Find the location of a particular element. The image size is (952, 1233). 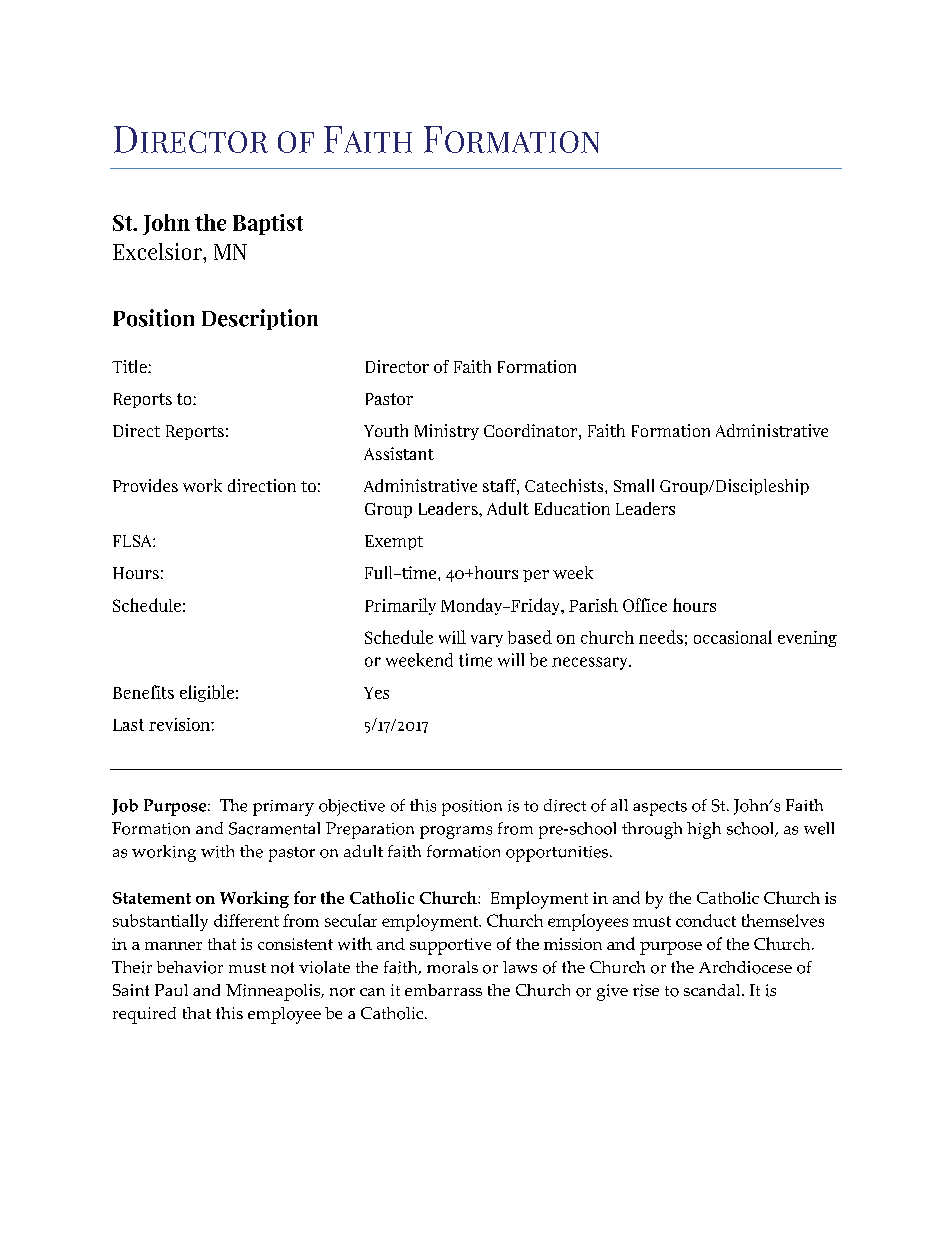

primary is located at coordinates (283, 808).
